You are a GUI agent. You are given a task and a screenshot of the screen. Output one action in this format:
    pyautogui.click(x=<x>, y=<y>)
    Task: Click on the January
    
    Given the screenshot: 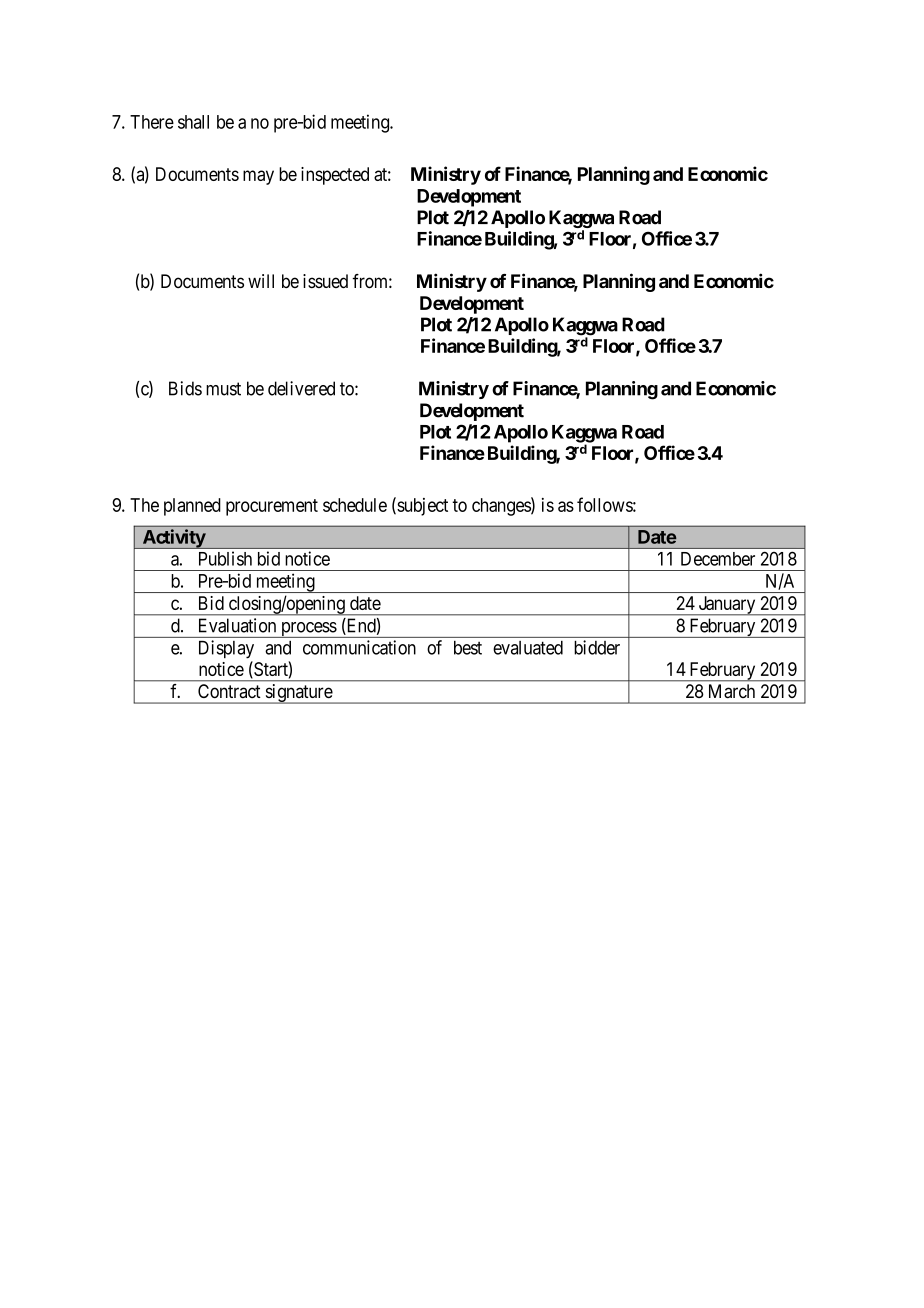 What is the action you would take?
    pyautogui.click(x=727, y=606)
